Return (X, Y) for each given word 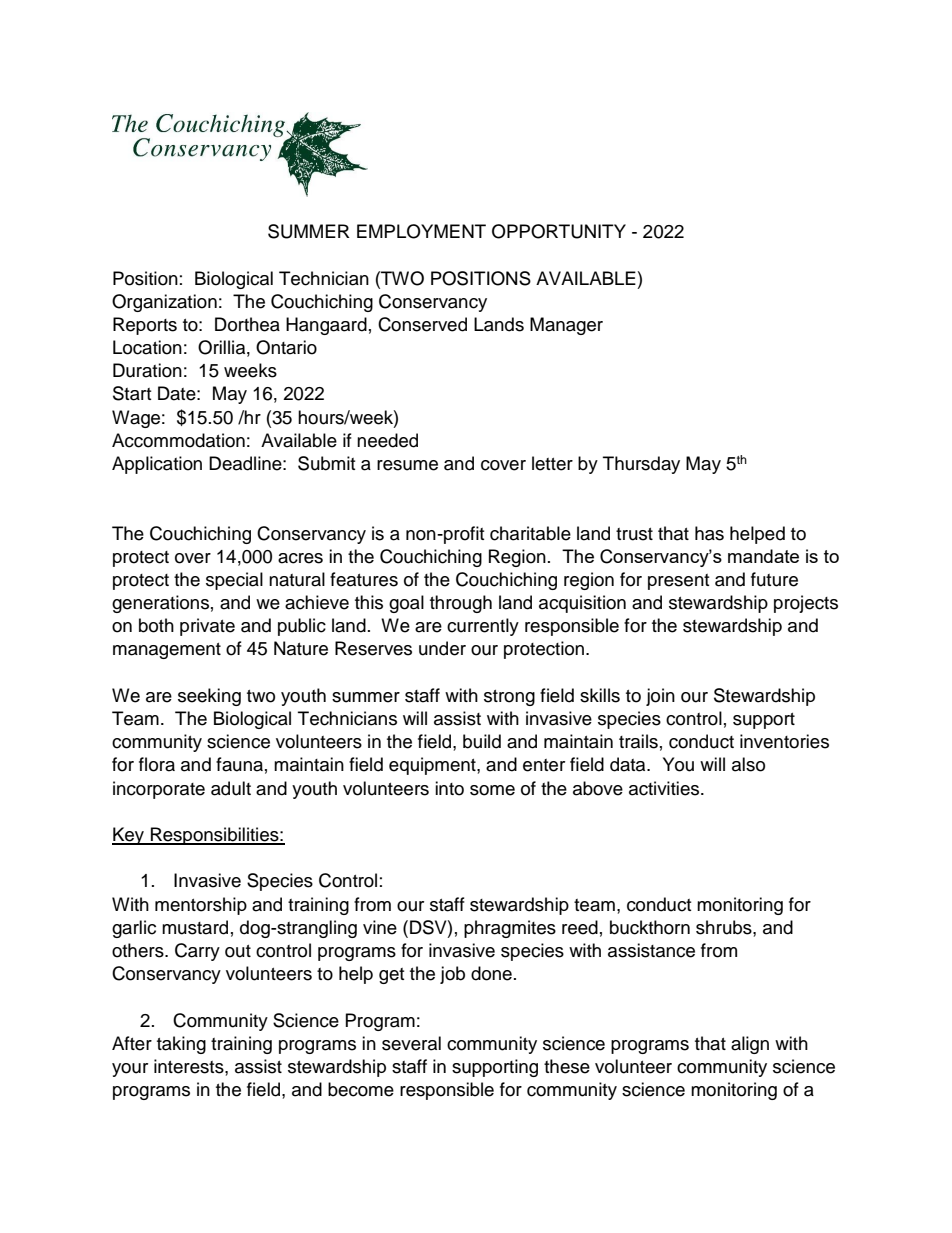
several (411, 1043)
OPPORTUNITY (559, 231)
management (167, 651)
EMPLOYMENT (421, 231)
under (442, 648)
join (660, 697)
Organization (164, 303)
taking (181, 1045)
